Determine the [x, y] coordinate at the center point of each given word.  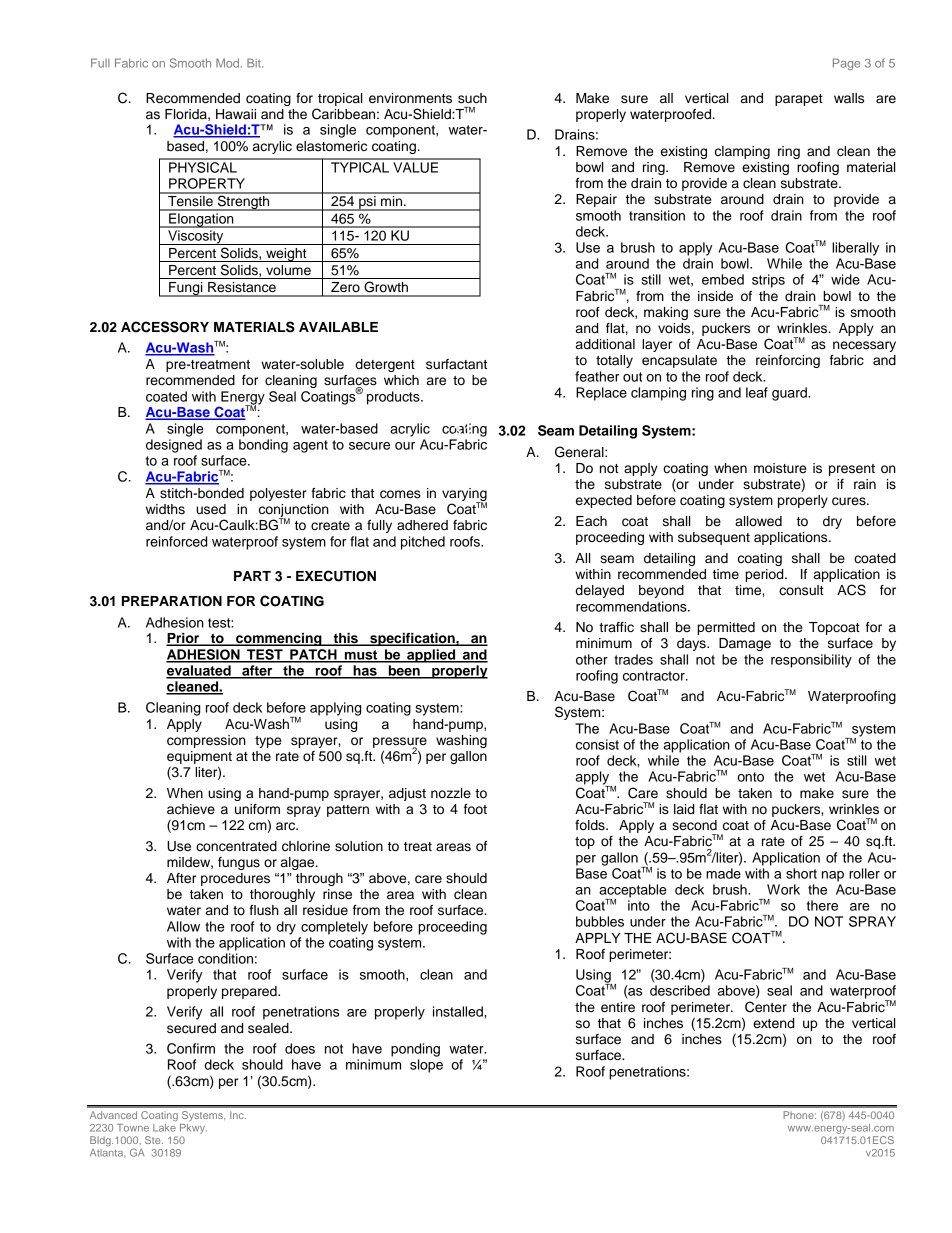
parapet [799, 100]
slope [426, 1066]
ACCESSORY [165, 327]
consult [801, 590]
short [801, 873]
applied [431, 656]
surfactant [456, 364]
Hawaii [236, 114]
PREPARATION [172, 601]
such [472, 98]
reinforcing [788, 361]
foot [475, 809]
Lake [164, 1128]
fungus [239, 863]
